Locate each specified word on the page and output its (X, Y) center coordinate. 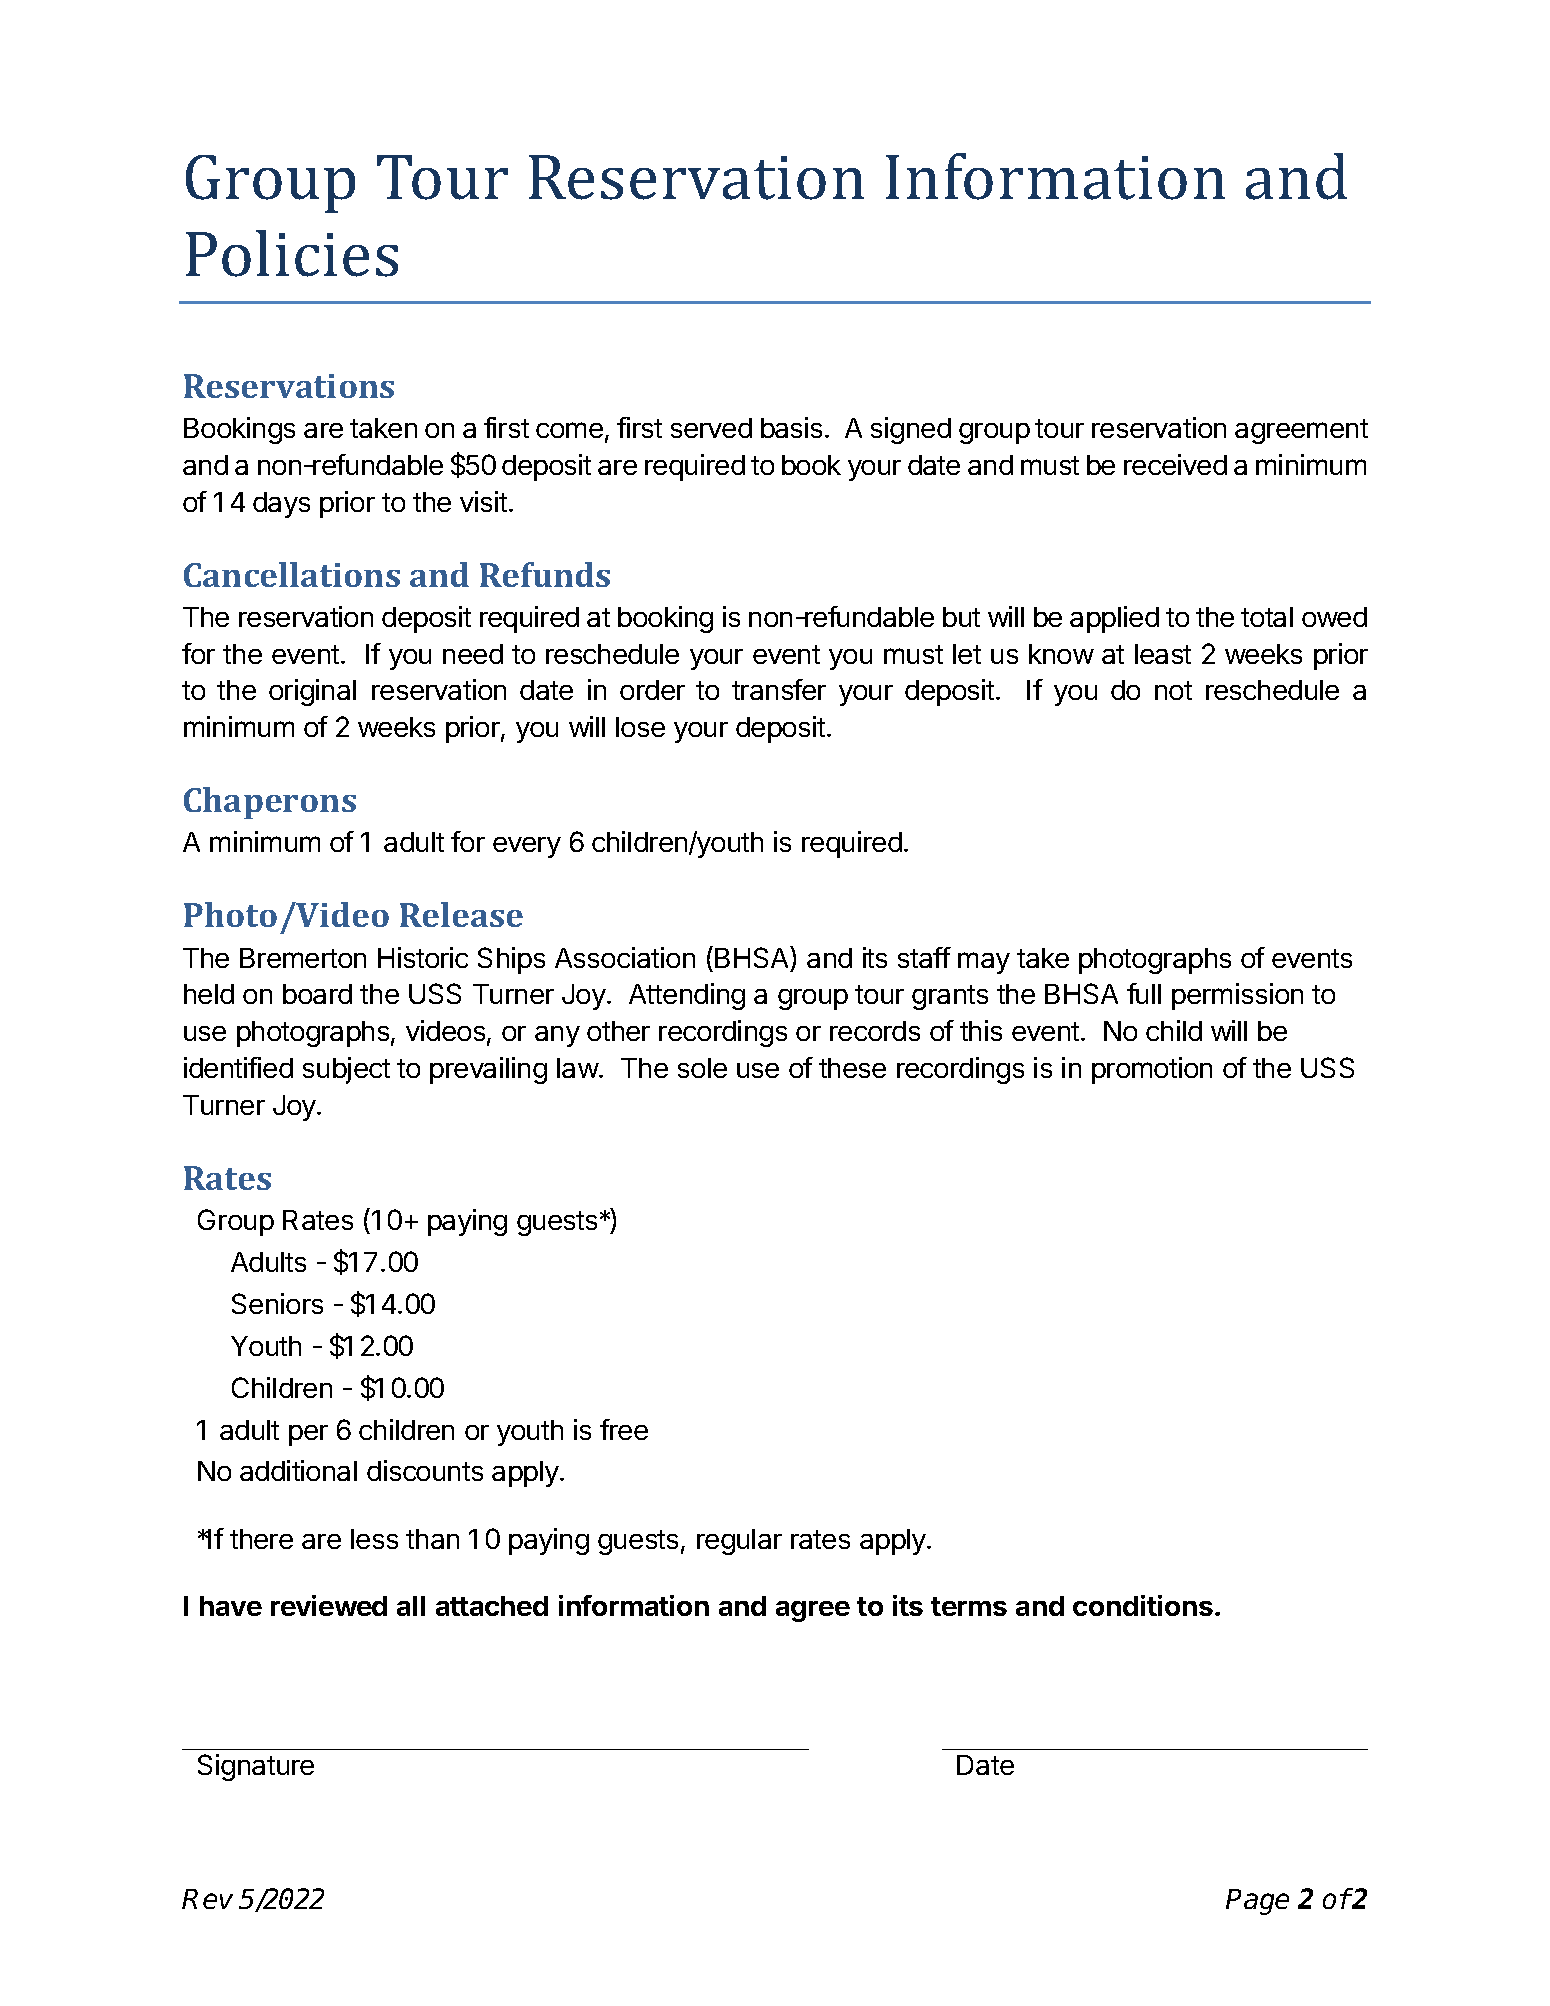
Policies (292, 253)
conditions (1143, 1605)
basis (791, 427)
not (1173, 690)
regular (739, 1542)
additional (298, 1470)
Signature (256, 1767)
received (1175, 464)
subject (346, 1070)
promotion (1152, 1070)
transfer (779, 689)
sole (702, 1068)
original (312, 692)
